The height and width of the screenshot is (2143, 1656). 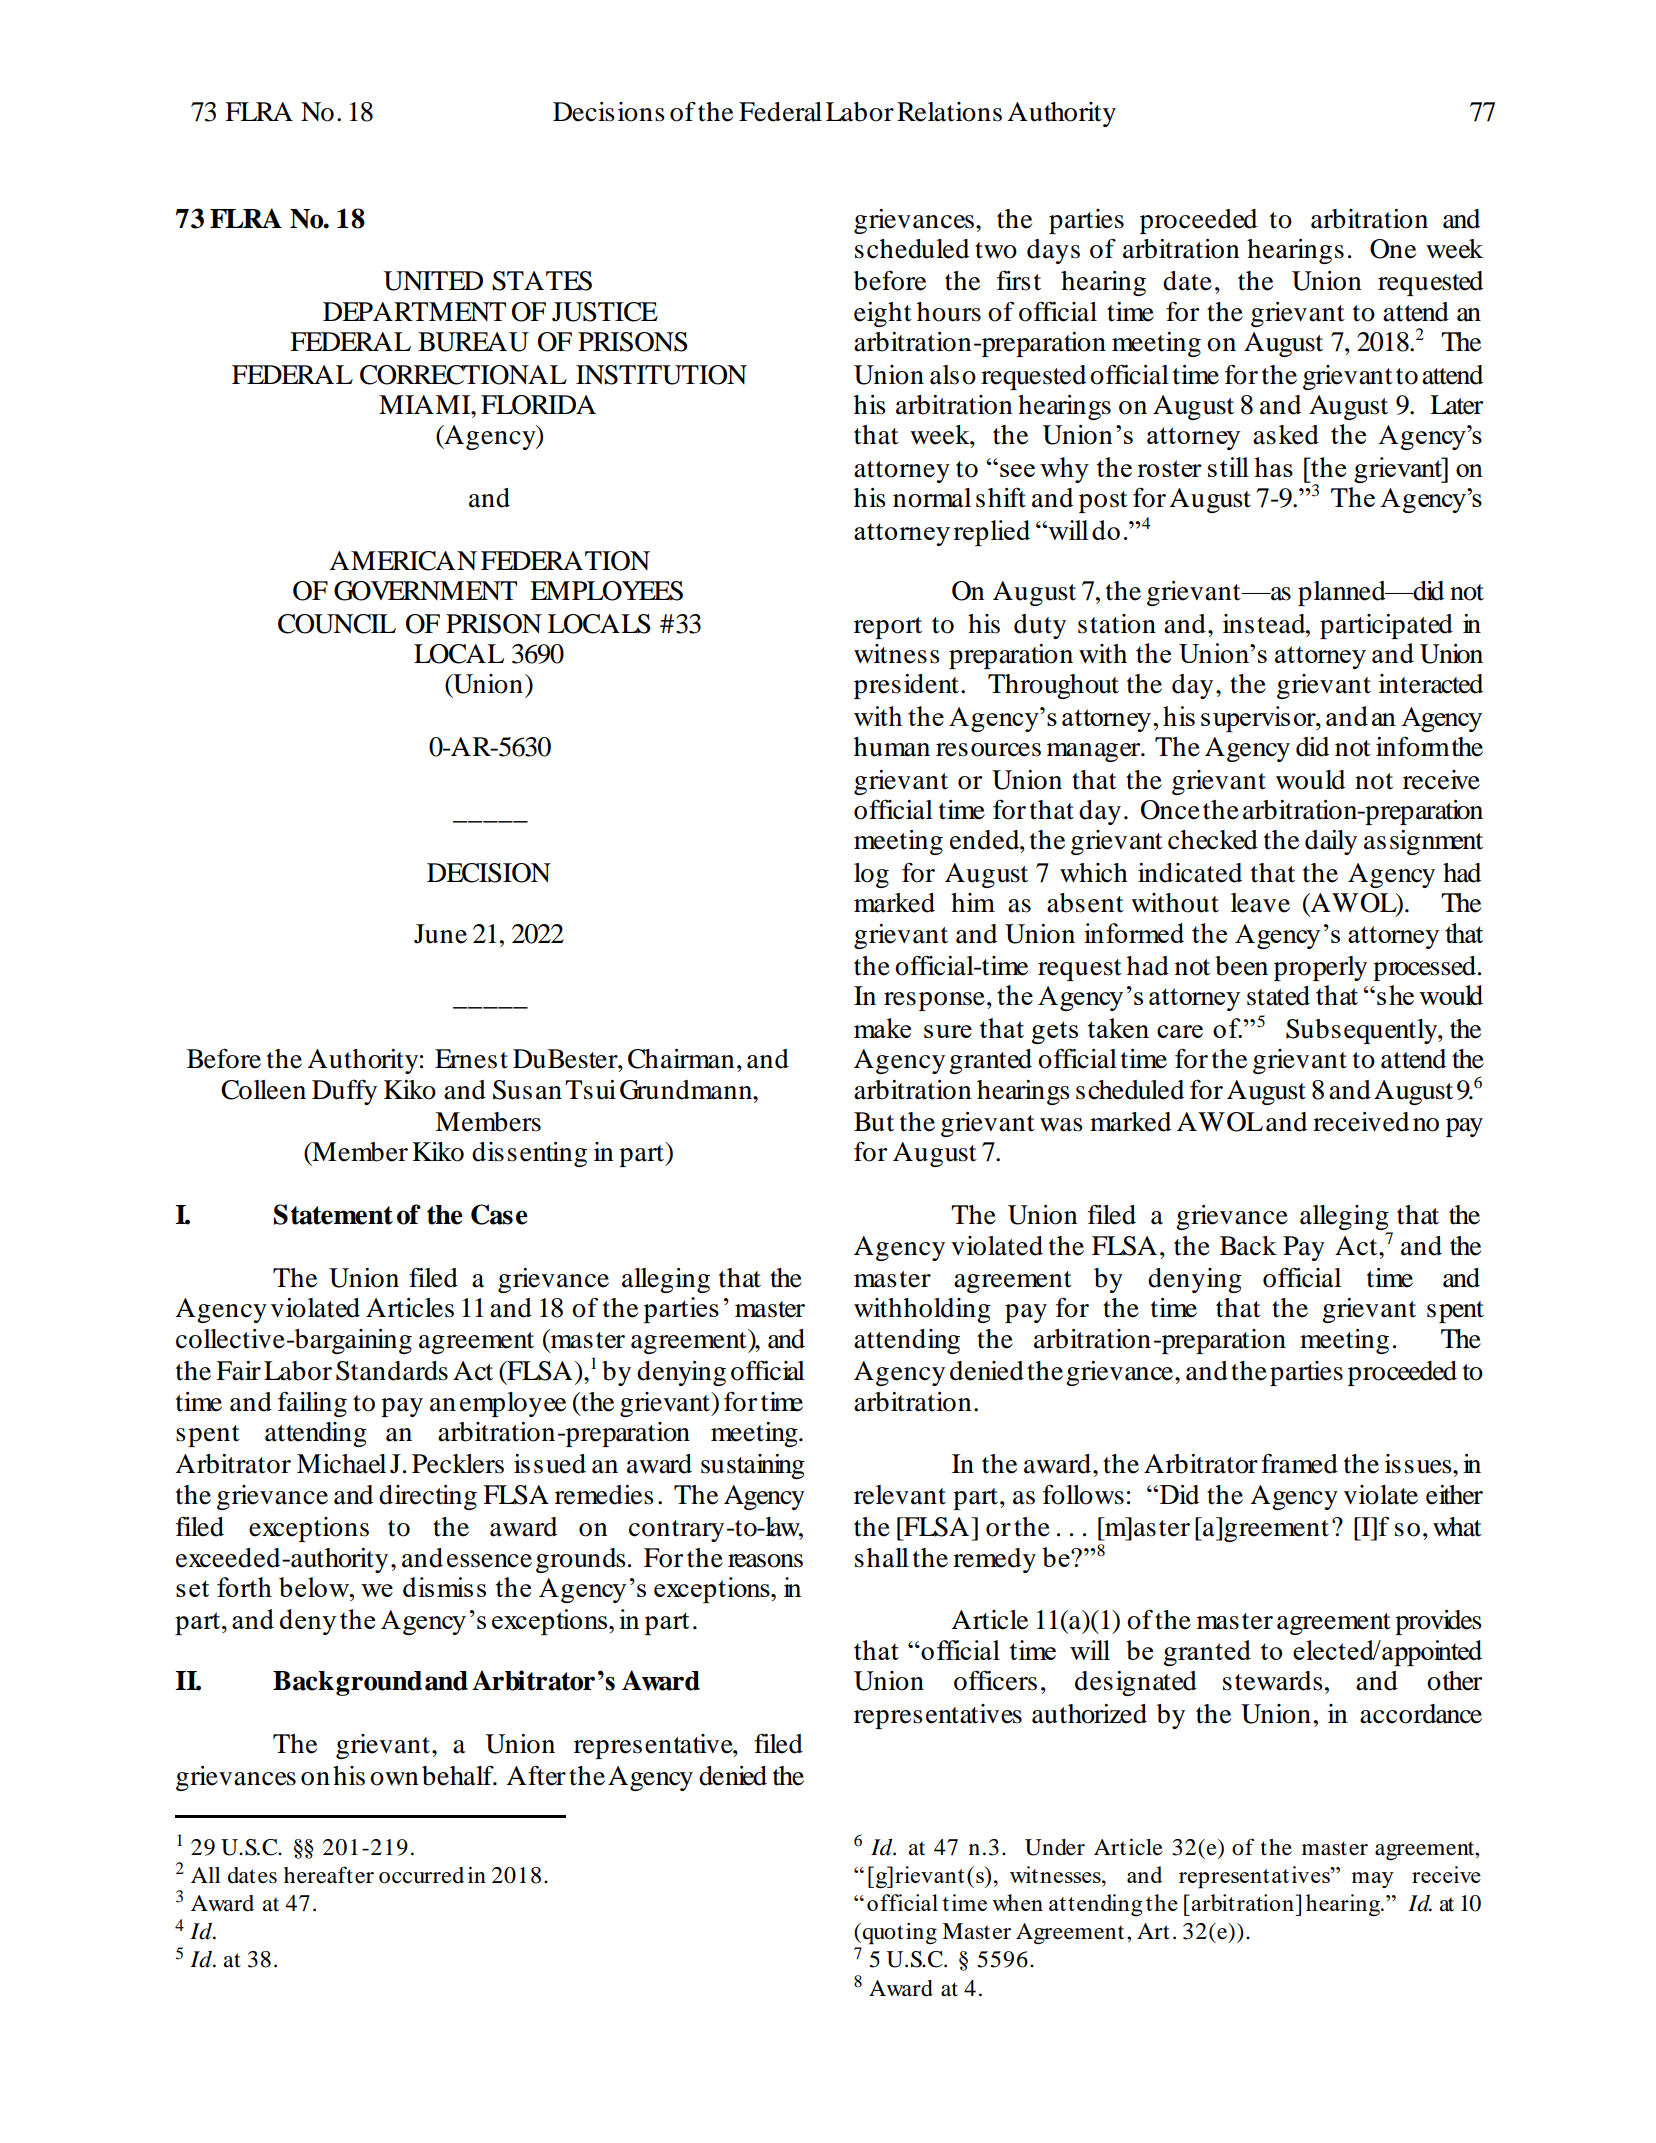 What do you see at coordinates (1259, 719) in the screenshot?
I see `supervisor` at bounding box center [1259, 719].
